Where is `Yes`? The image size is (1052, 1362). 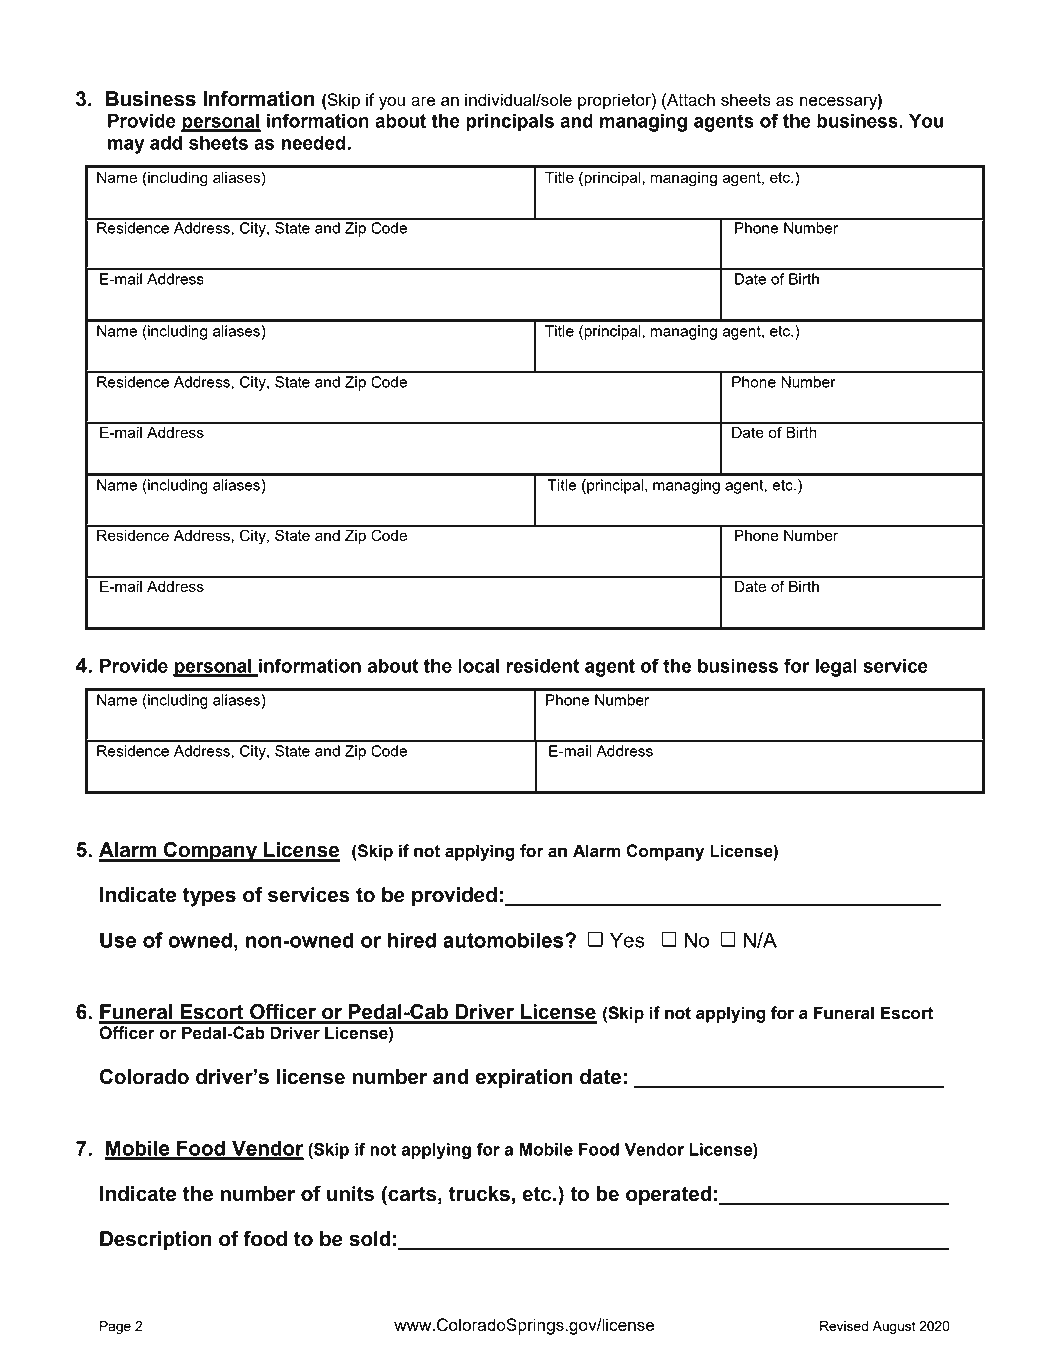
Yes is located at coordinates (627, 940).
